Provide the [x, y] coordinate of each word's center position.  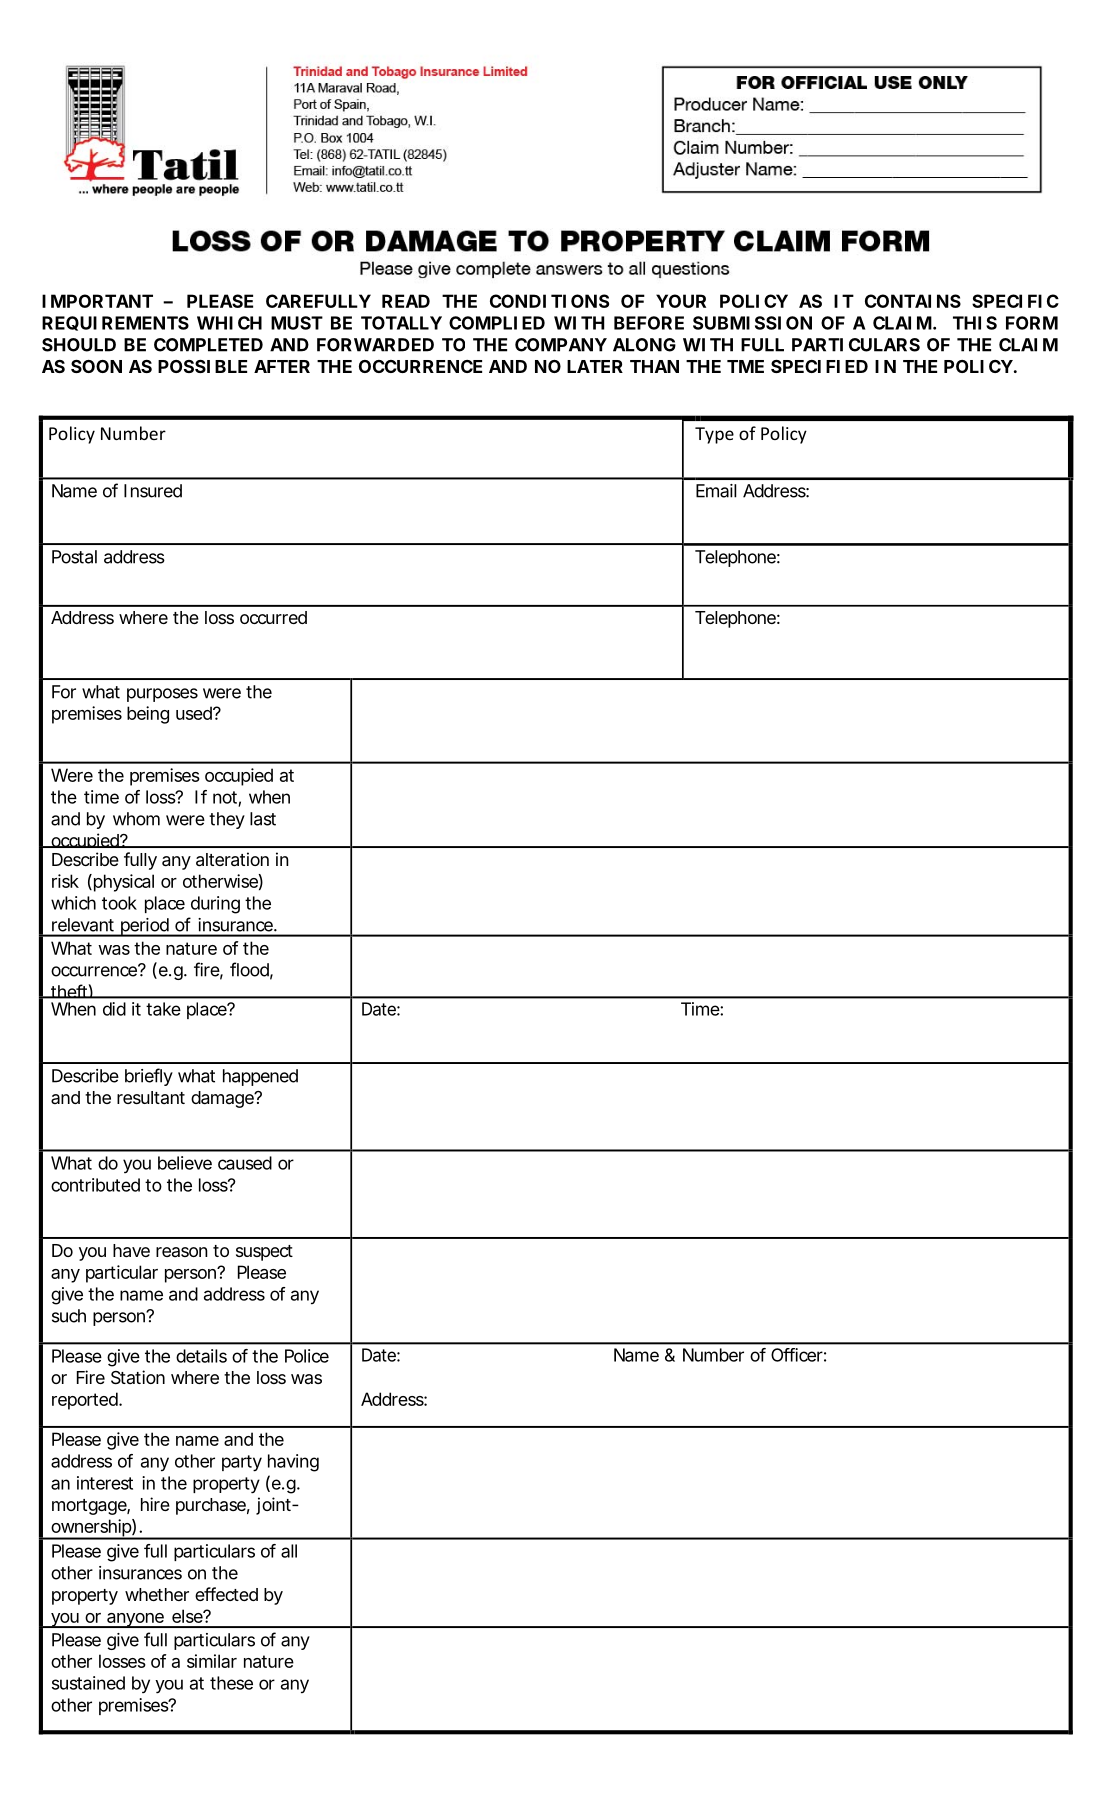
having [293, 1463]
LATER [595, 366]
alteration [232, 859]
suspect [264, 1253]
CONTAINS [913, 301]
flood [249, 969]
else [188, 1616]
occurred [273, 617]
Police [307, 1356]
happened [260, 1077]
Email [716, 491]
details [201, 1356]
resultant [151, 1097]
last [263, 819]
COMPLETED [208, 345]
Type [714, 435]
